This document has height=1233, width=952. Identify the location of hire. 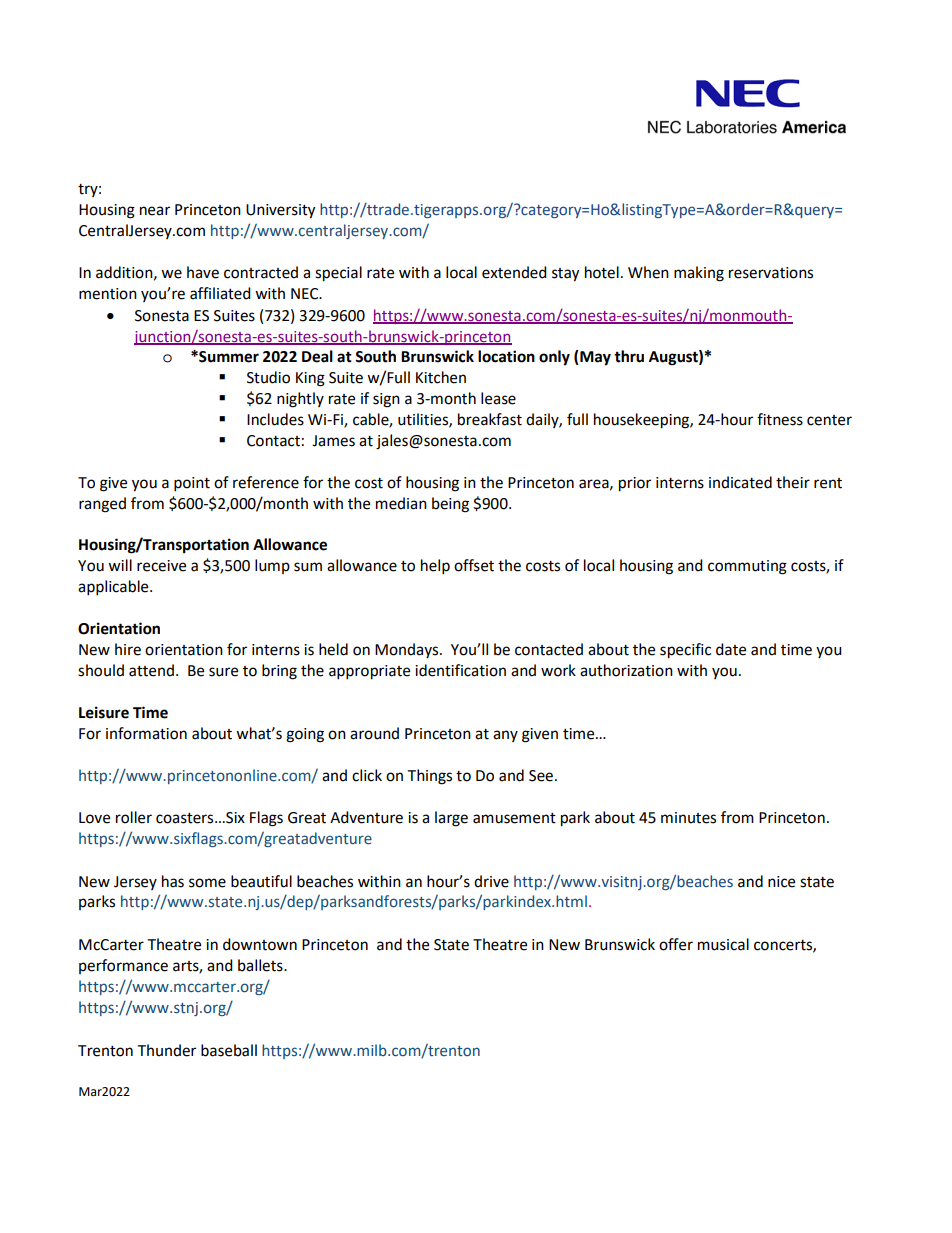
(128, 649).
